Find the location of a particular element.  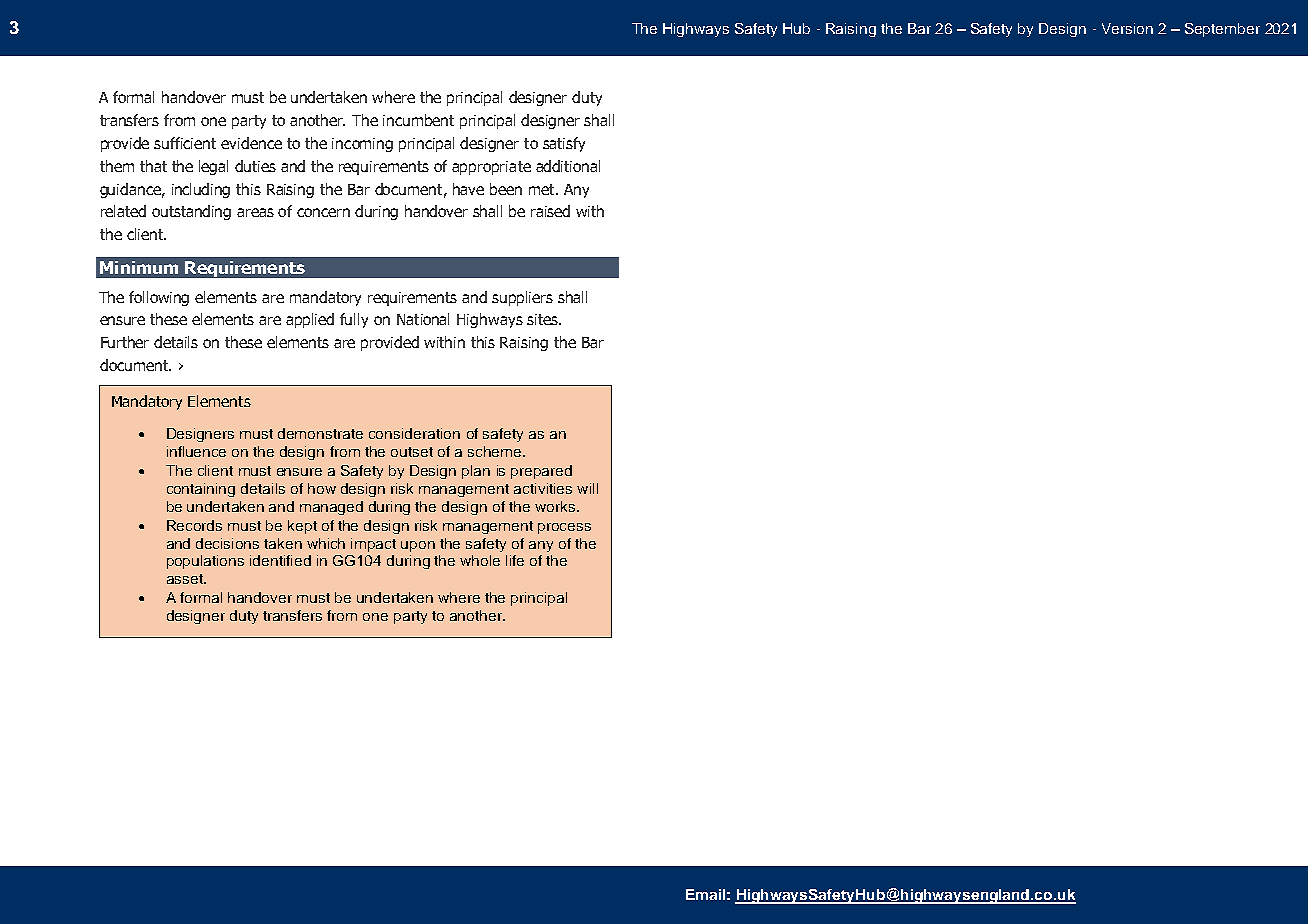

Version is located at coordinates (1127, 28).
